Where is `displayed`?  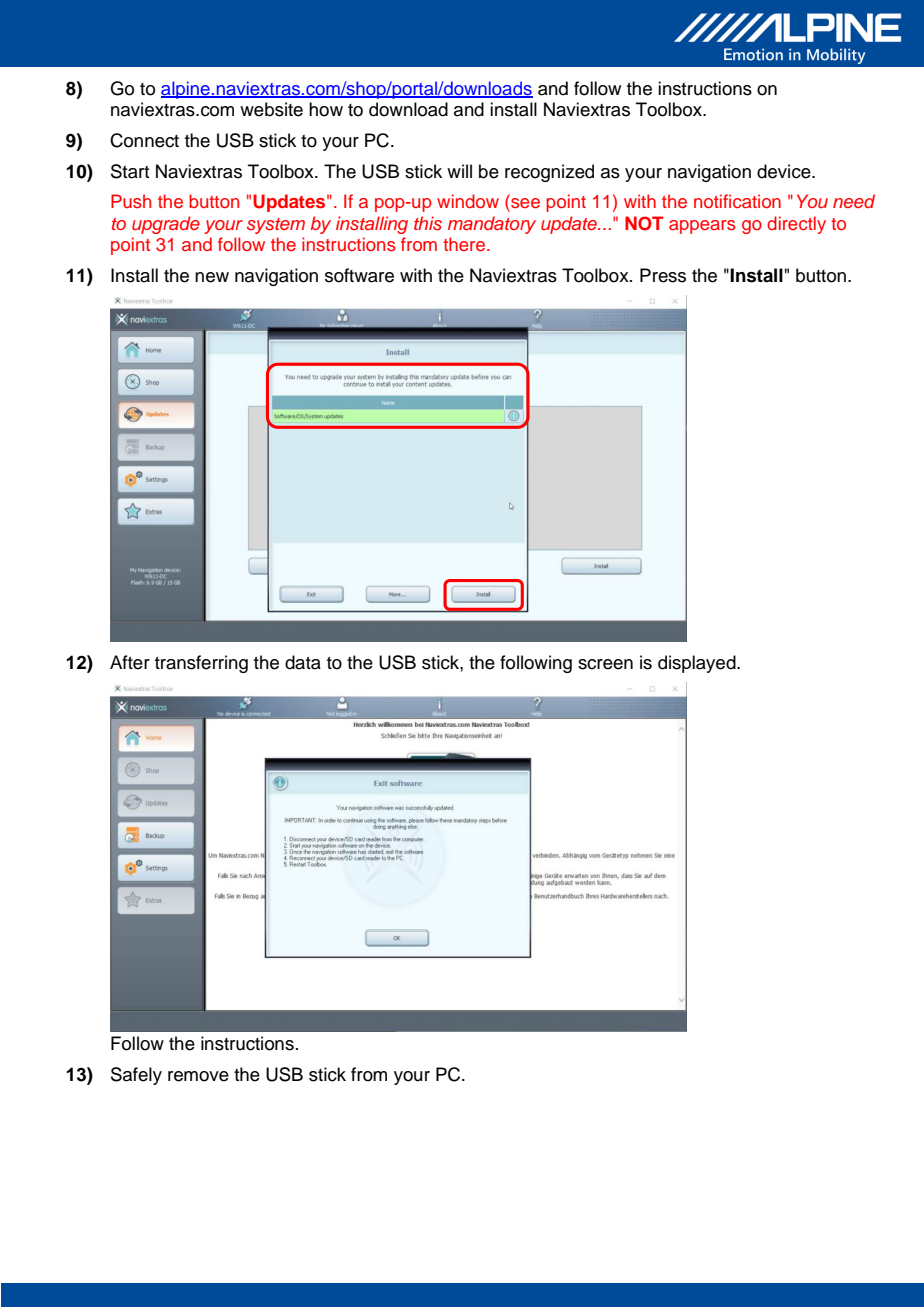 displayed is located at coordinates (698, 664).
